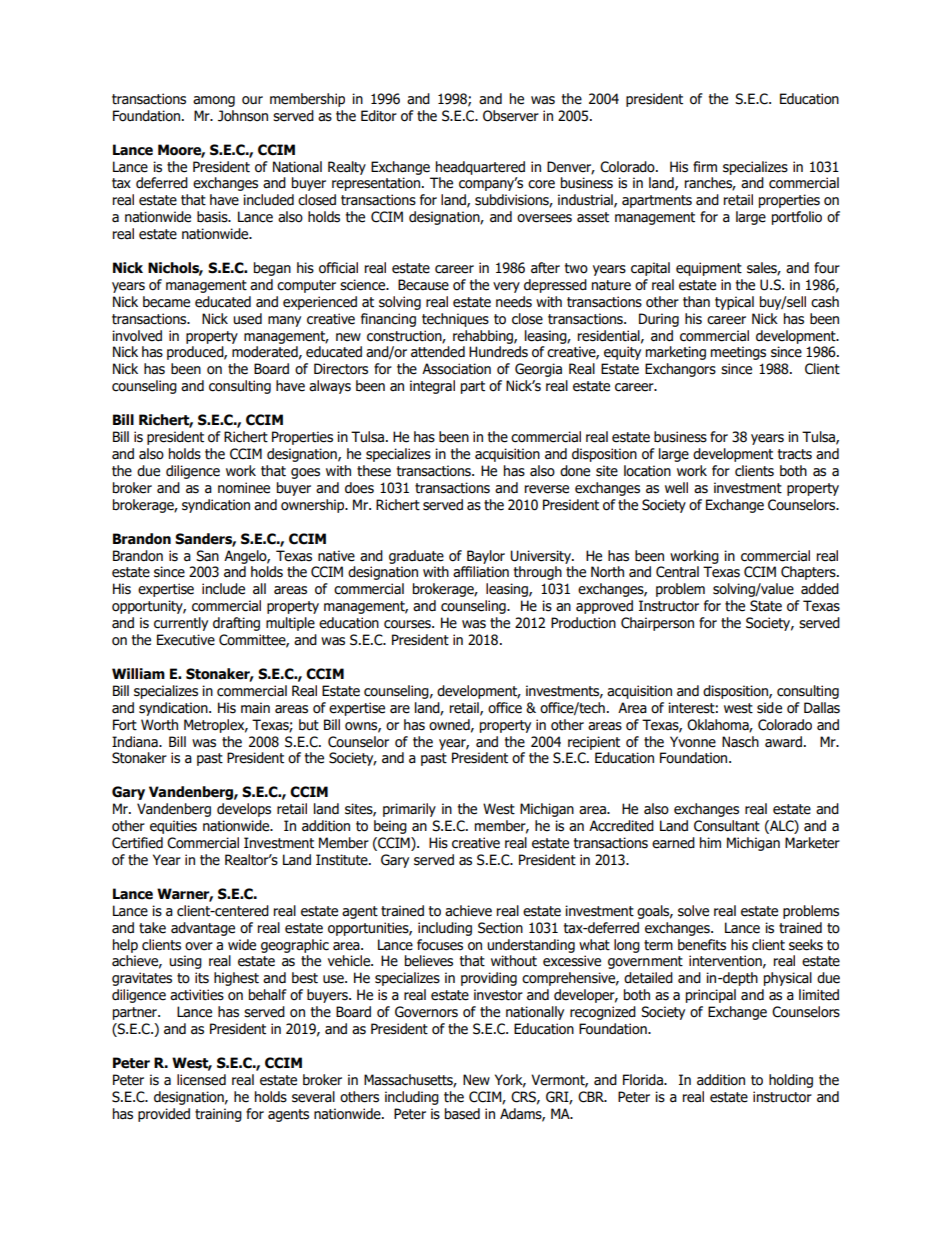 Image resolution: width=952 pixels, height=1233 pixels. Describe the element at coordinates (820, 589) in the screenshot. I see `added` at that location.
